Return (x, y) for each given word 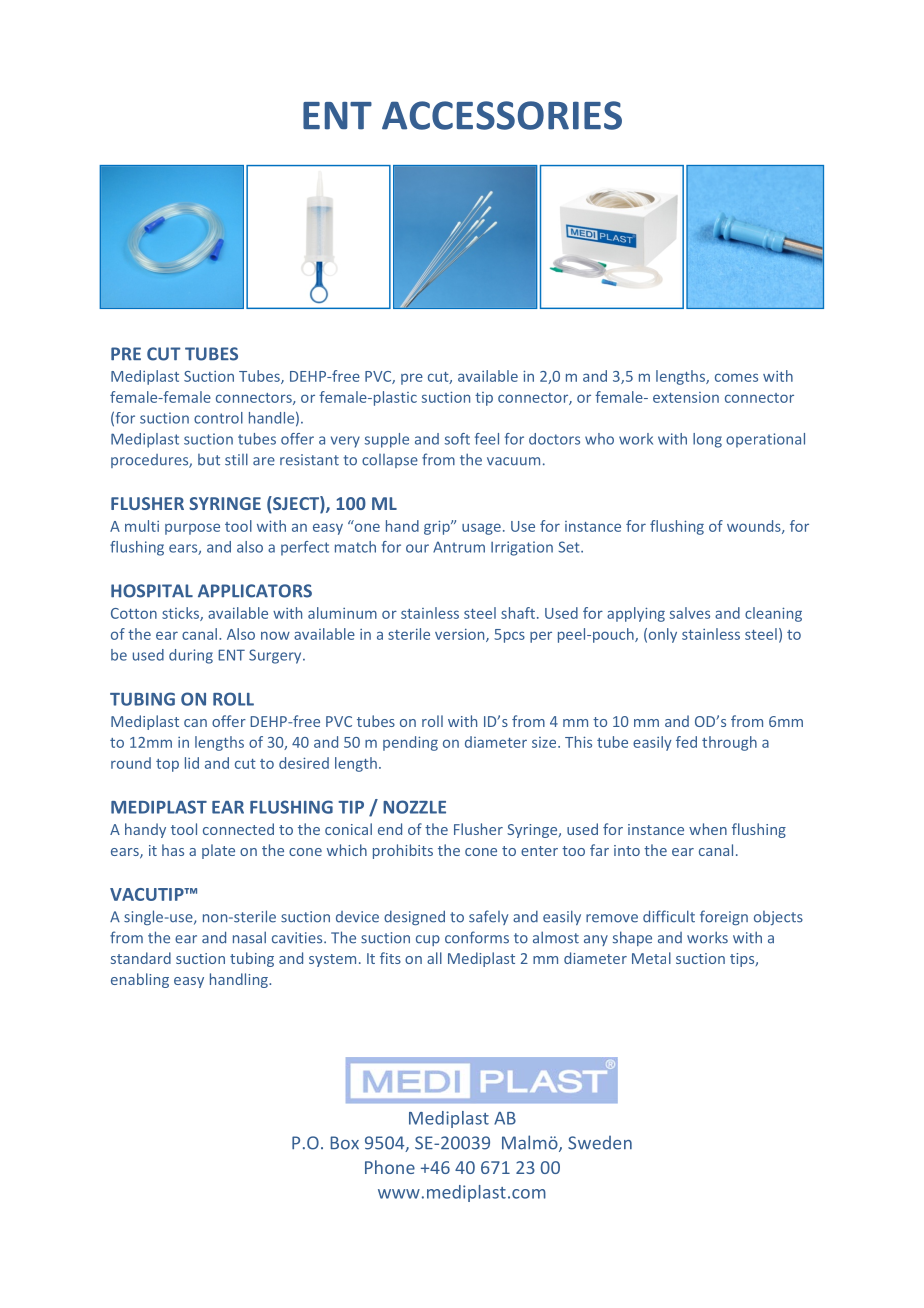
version (461, 635)
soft (457, 439)
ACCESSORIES (502, 115)
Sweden (600, 1143)
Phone (390, 1167)
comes (736, 377)
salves (690, 613)
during (191, 656)
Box (344, 1143)
